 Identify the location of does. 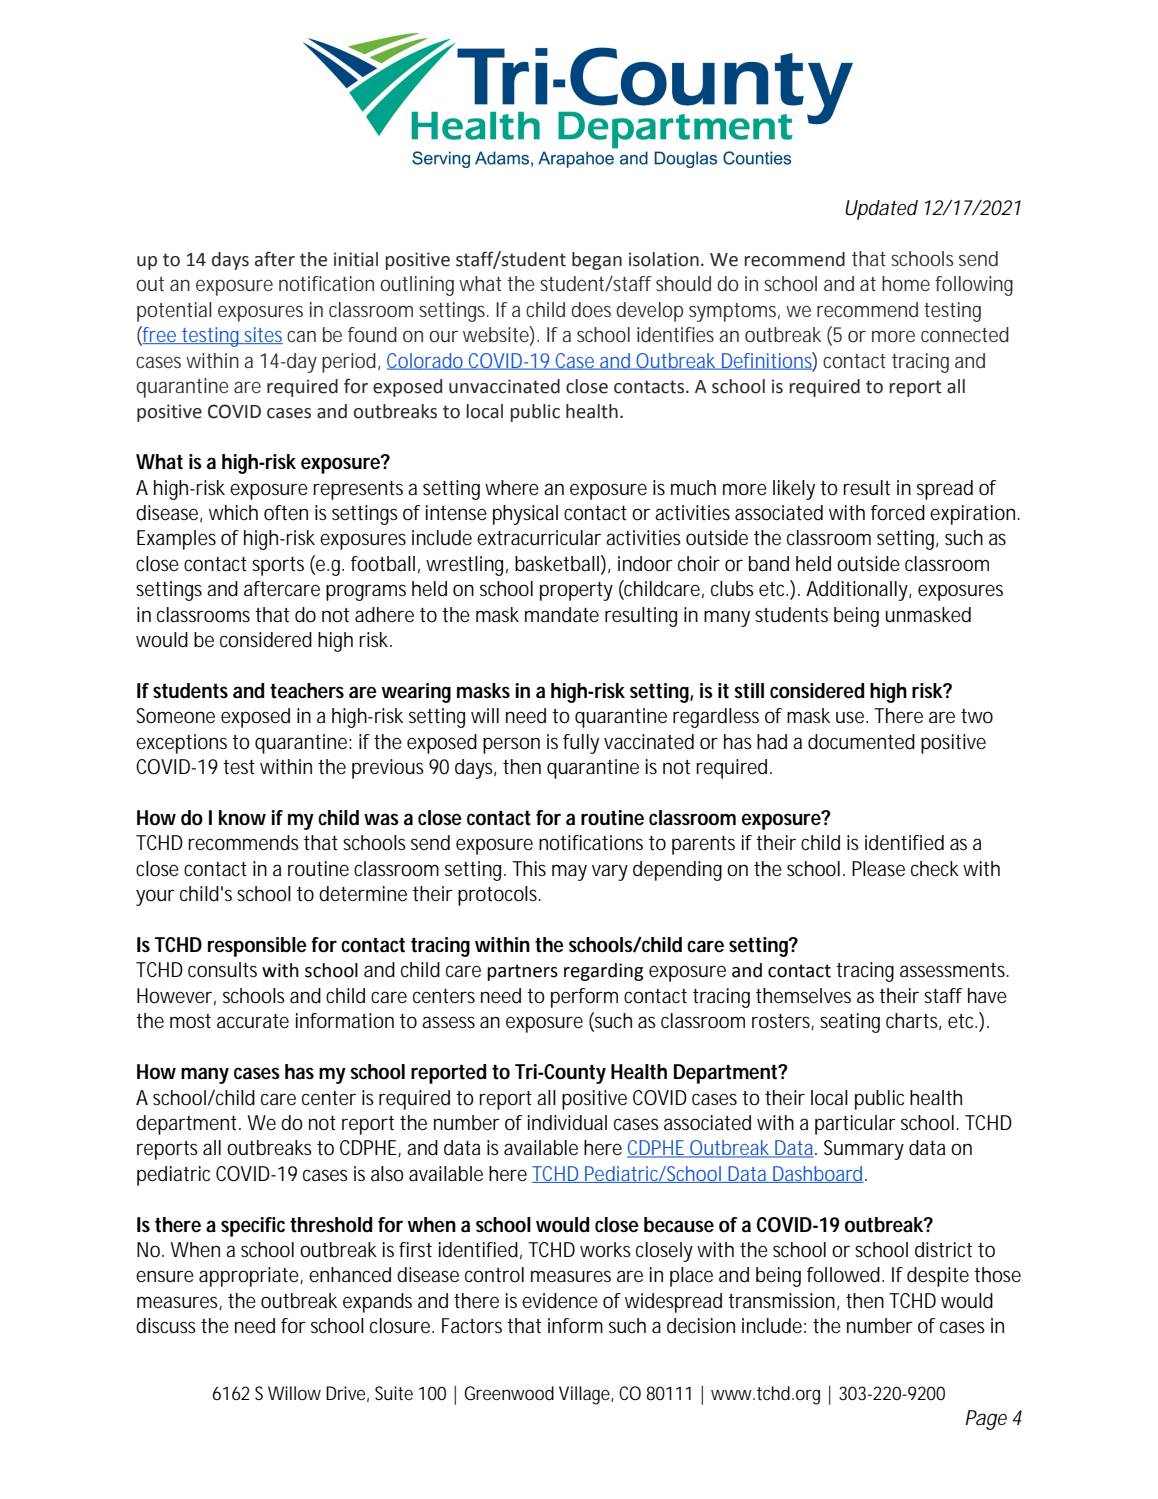
(591, 309).
